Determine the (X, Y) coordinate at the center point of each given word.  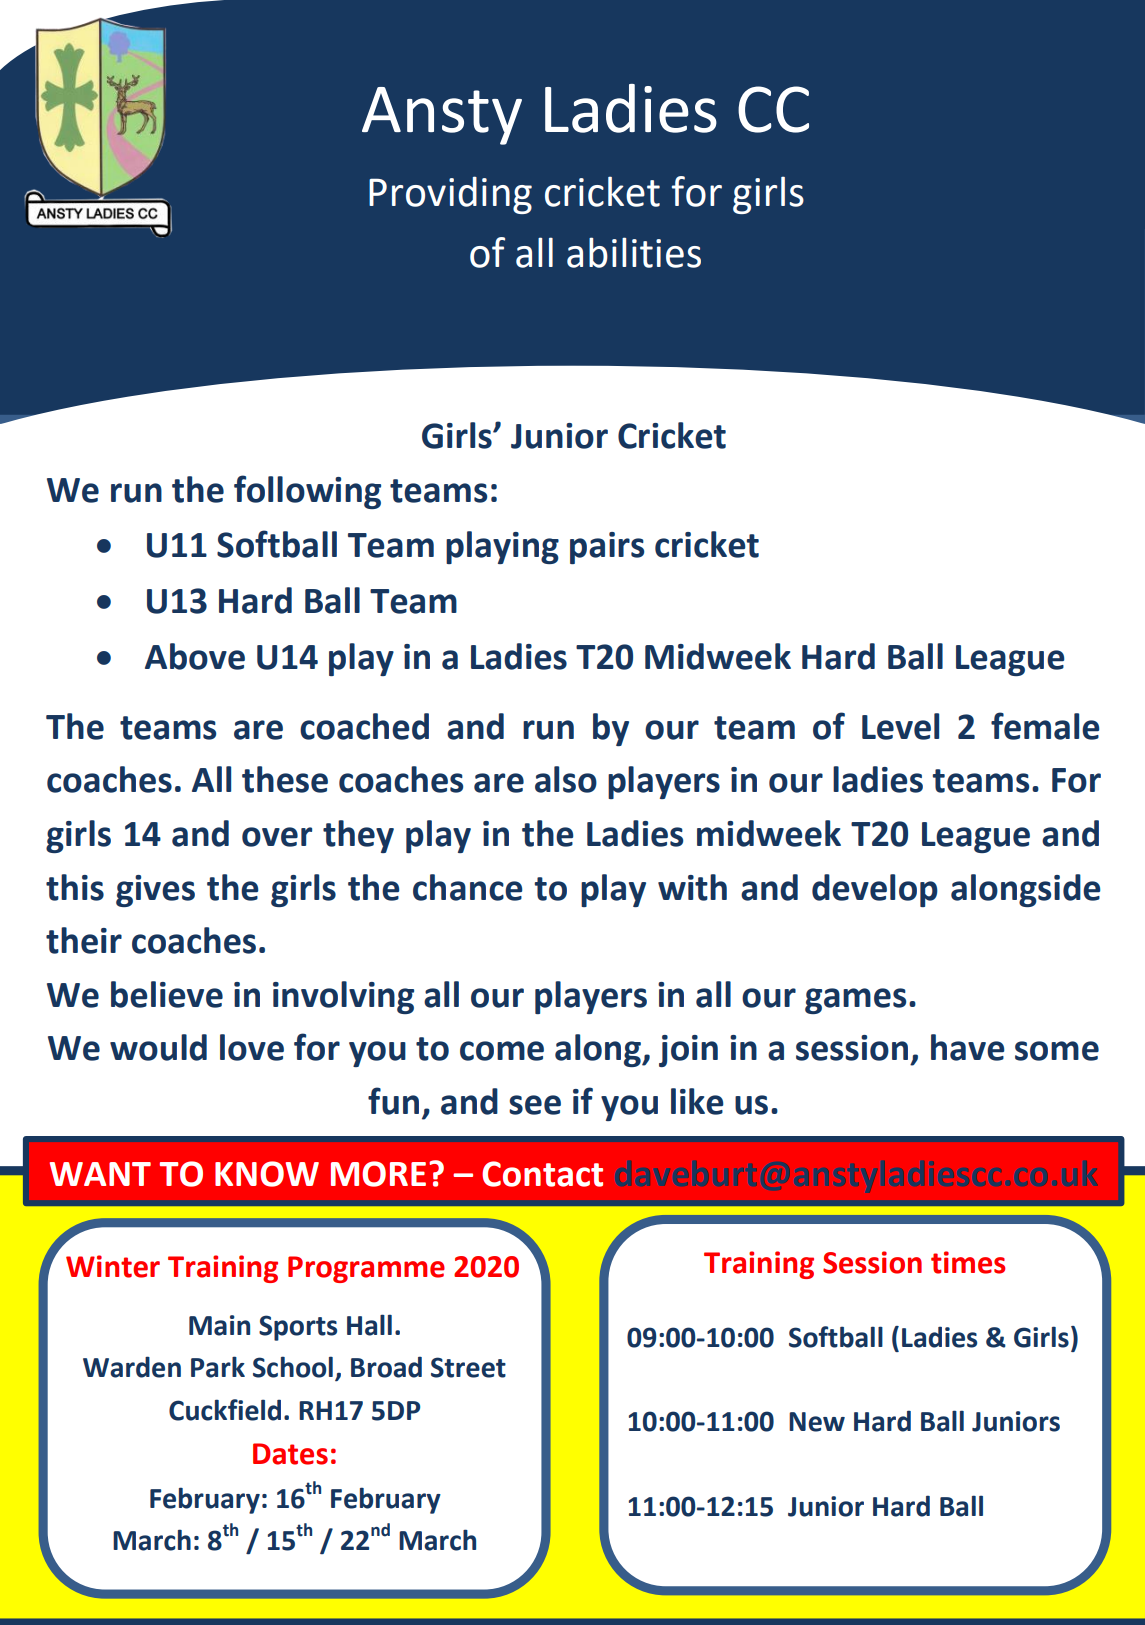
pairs (607, 548)
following (307, 492)
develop (875, 890)
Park (218, 1367)
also (566, 779)
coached (364, 726)
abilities (634, 252)
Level (900, 726)
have (967, 1047)
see (535, 1105)
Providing (450, 195)
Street (468, 1367)
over (277, 837)
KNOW (267, 1174)
